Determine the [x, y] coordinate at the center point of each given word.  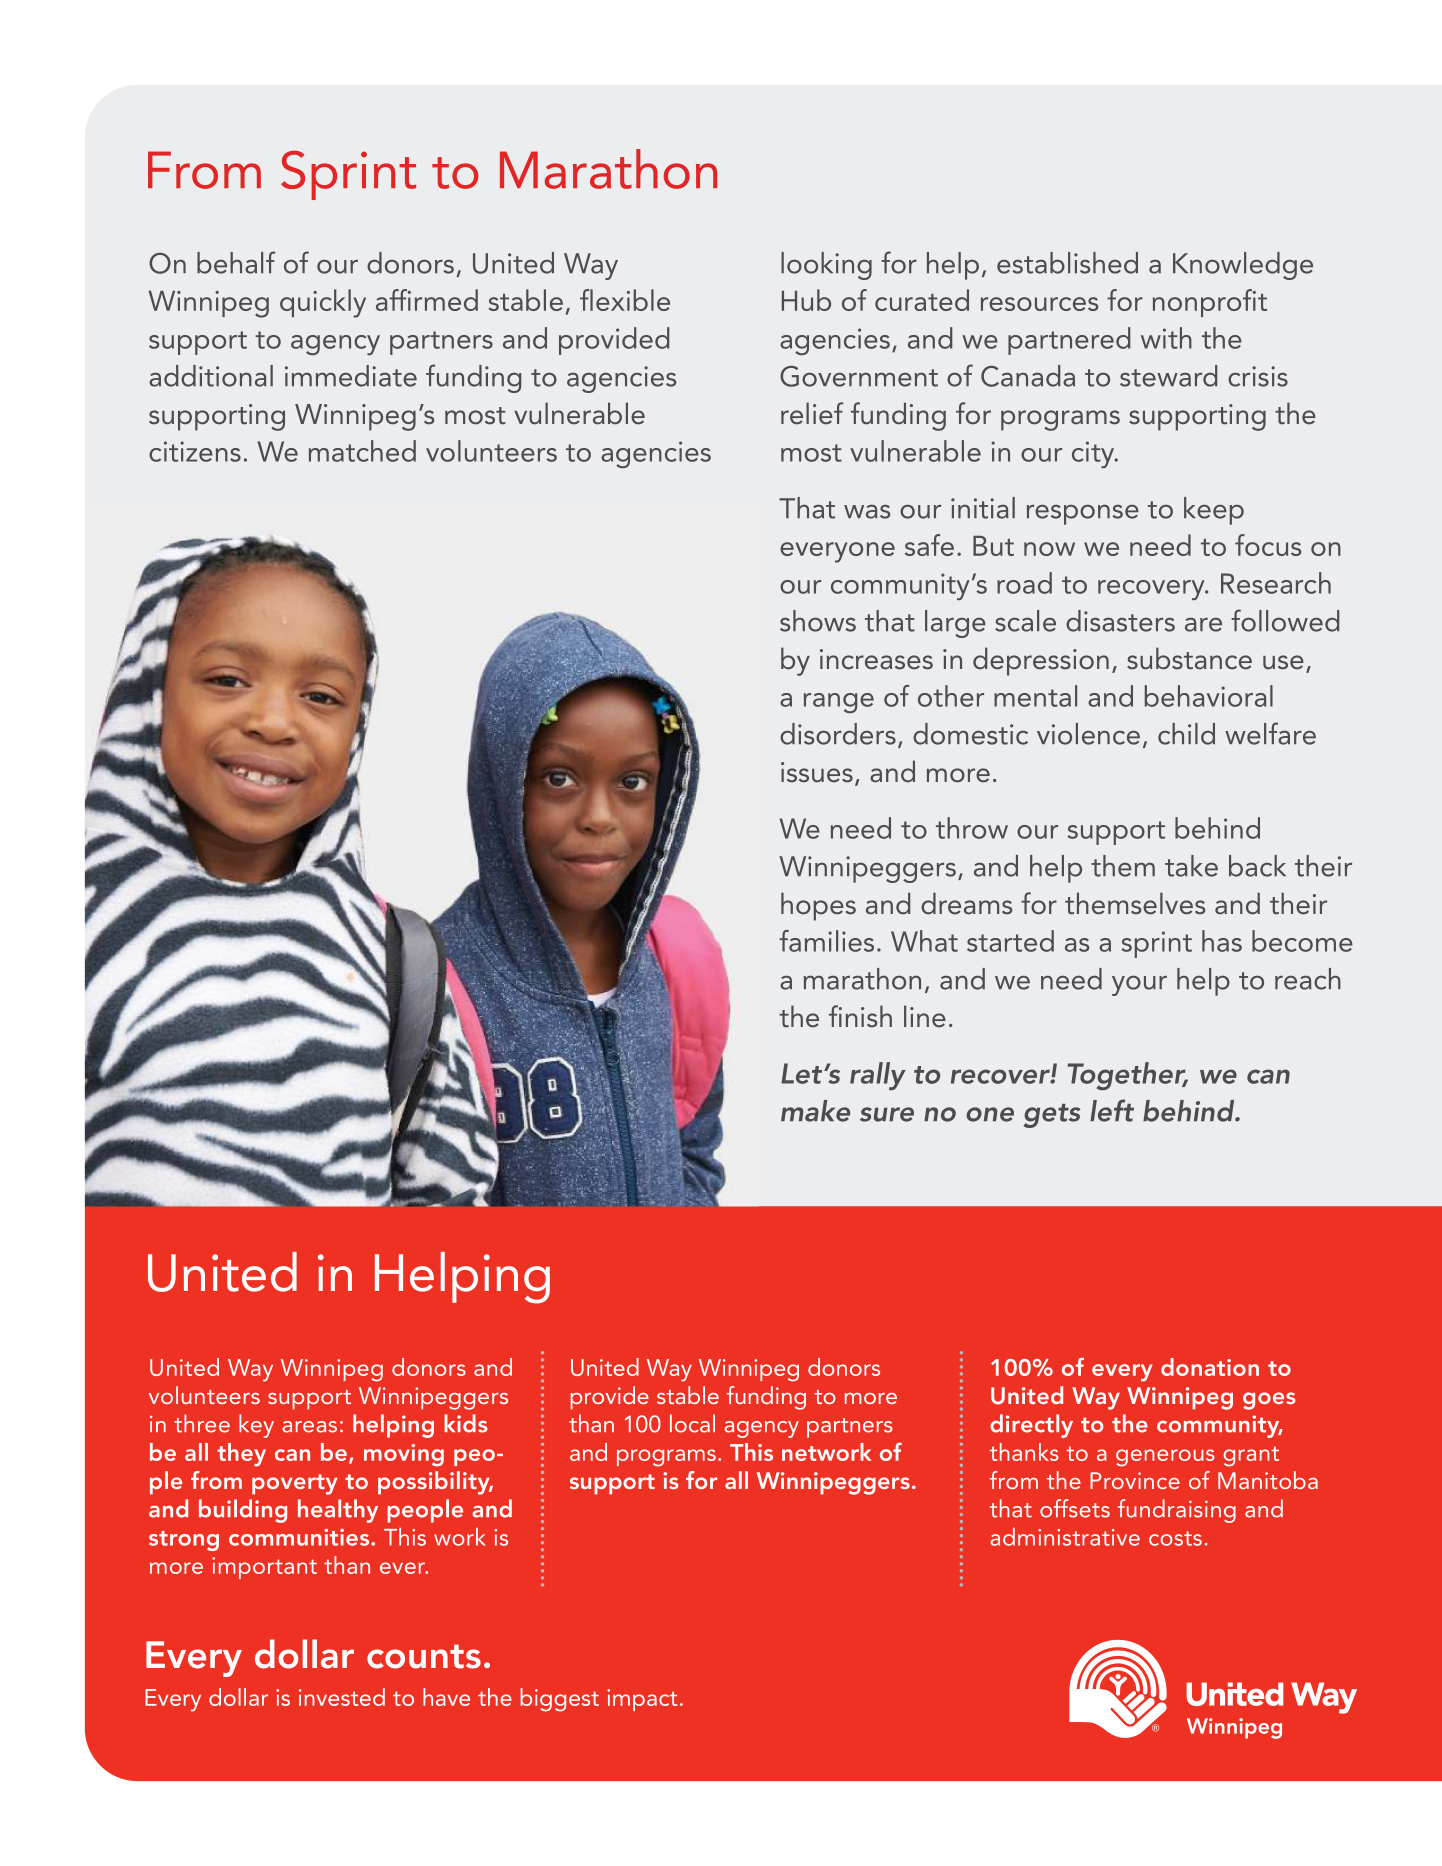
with [1166, 338]
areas [309, 1427]
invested [342, 1697]
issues [817, 772]
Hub [806, 300]
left [1112, 1110]
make [815, 1111]
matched [362, 451]
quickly [323, 303]
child [1186, 734]
